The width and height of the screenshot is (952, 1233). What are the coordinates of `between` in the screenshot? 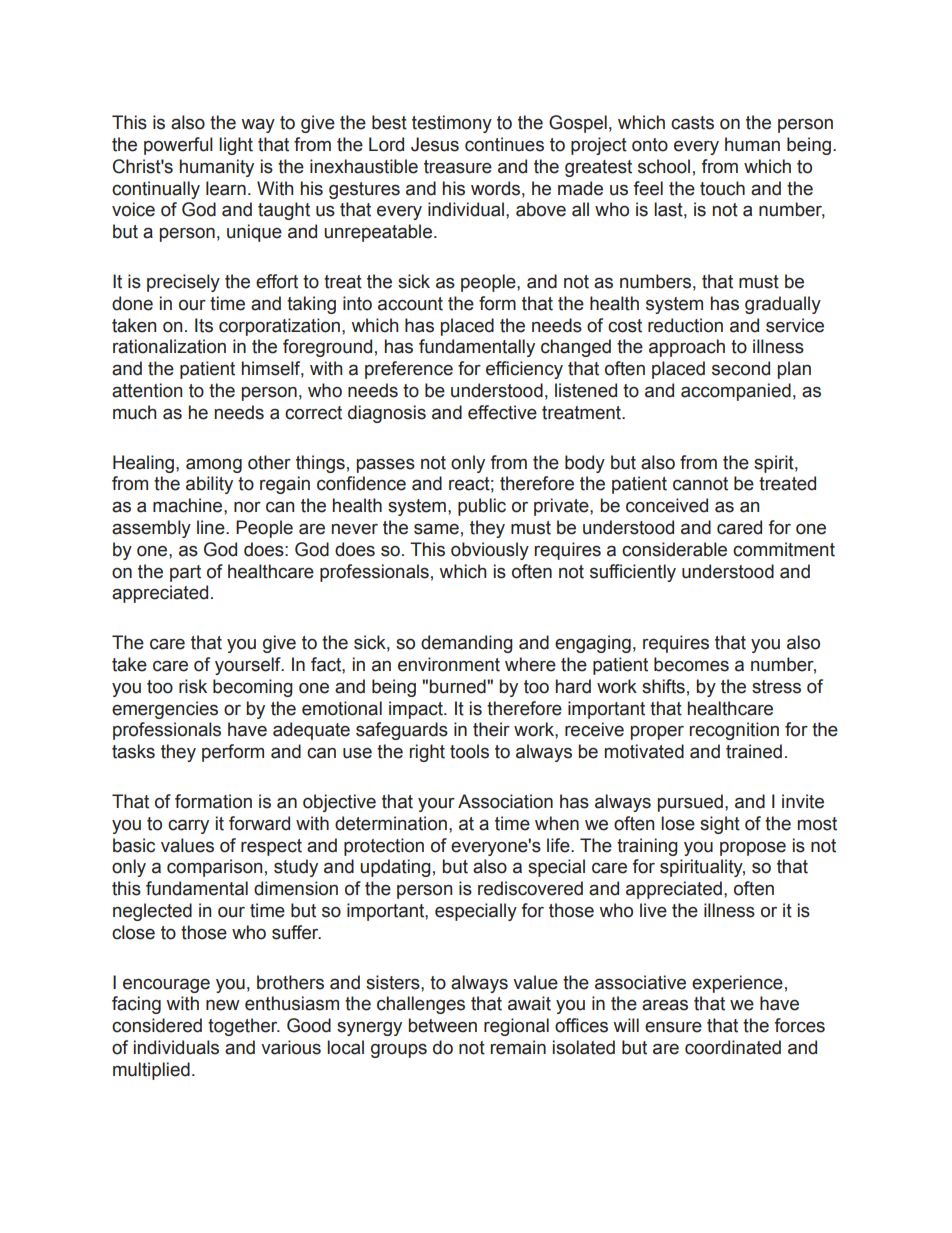 It's located at (442, 1025).
